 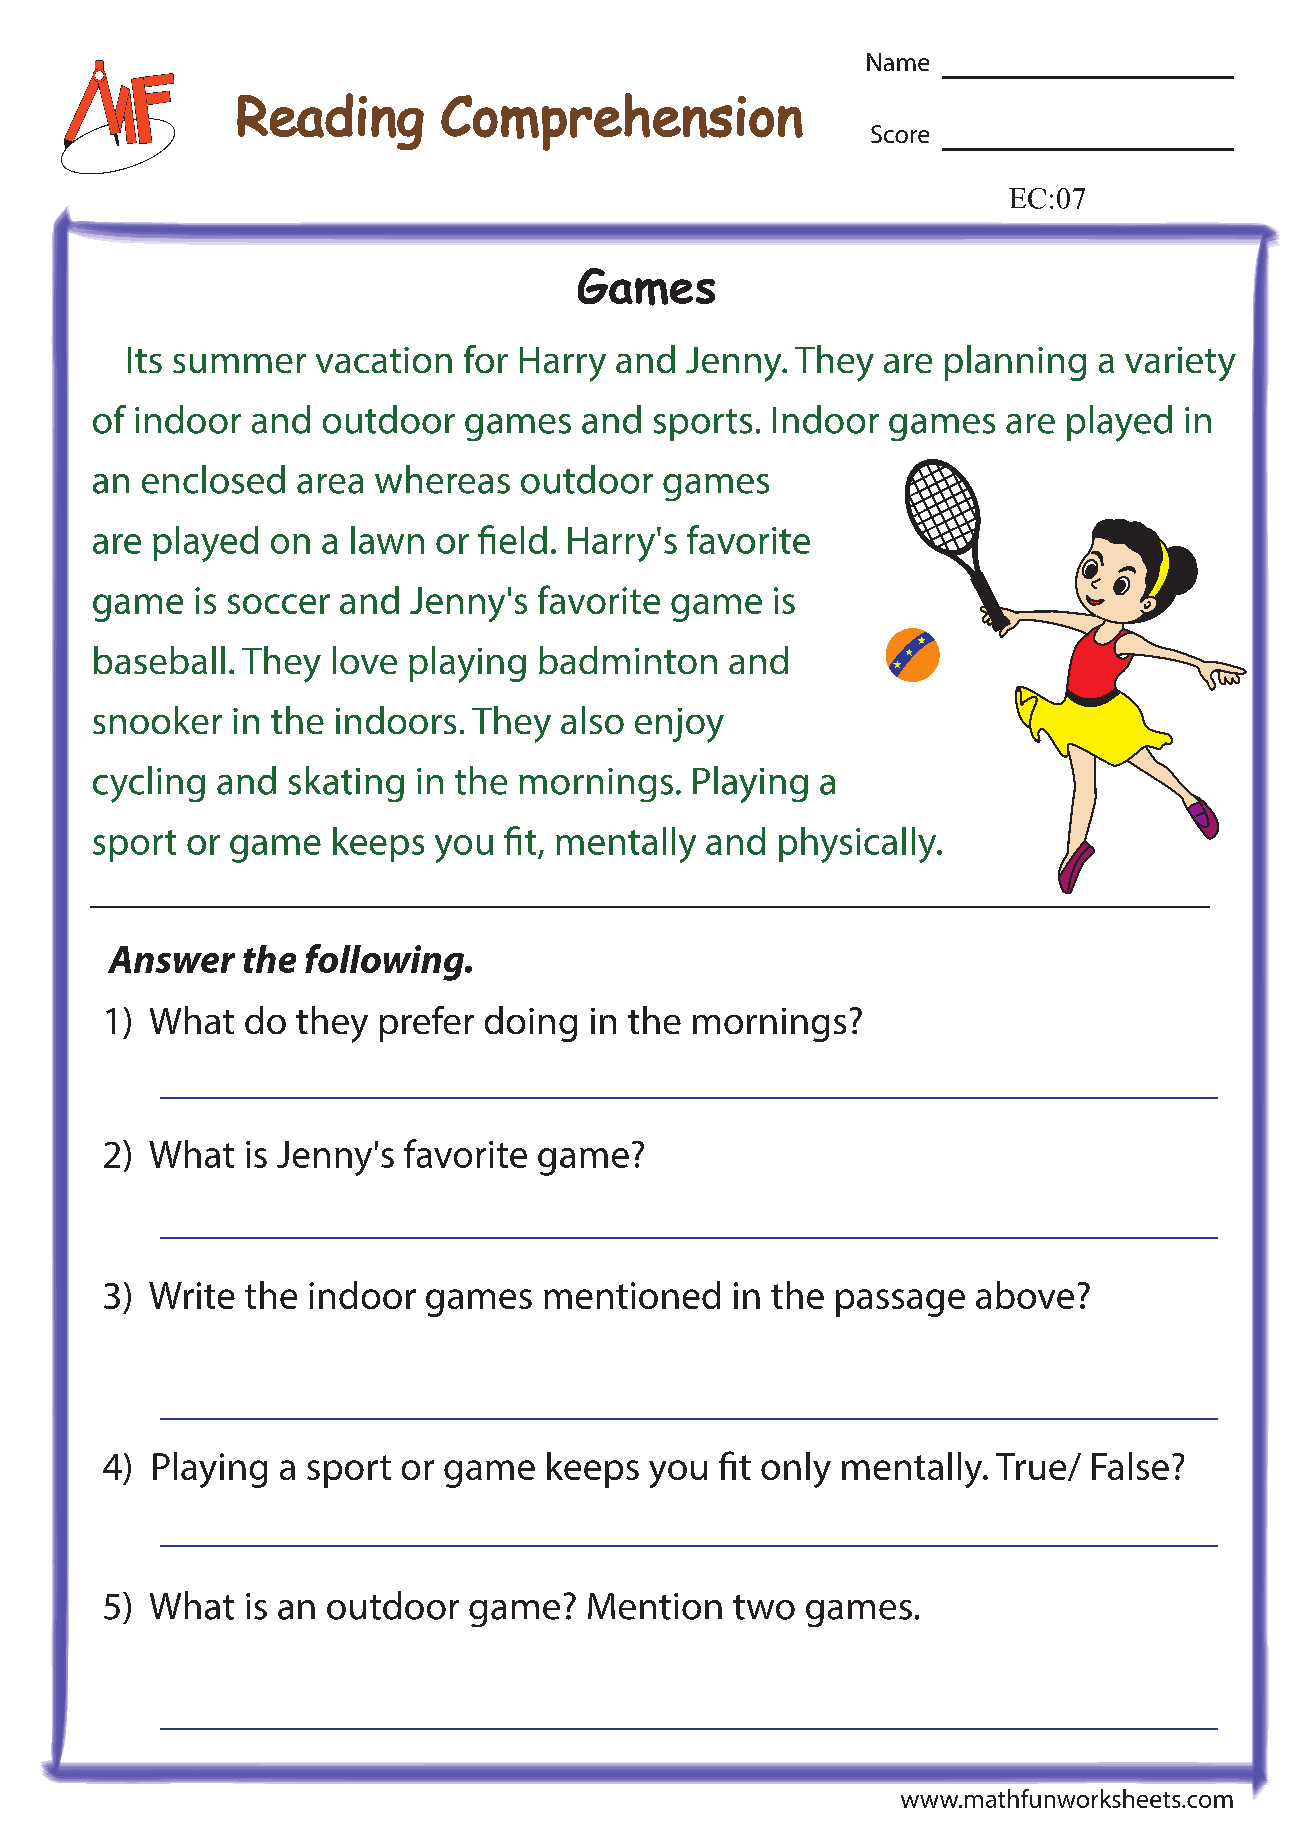 What do you see at coordinates (330, 121) in the document?
I see `Reading` at bounding box center [330, 121].
